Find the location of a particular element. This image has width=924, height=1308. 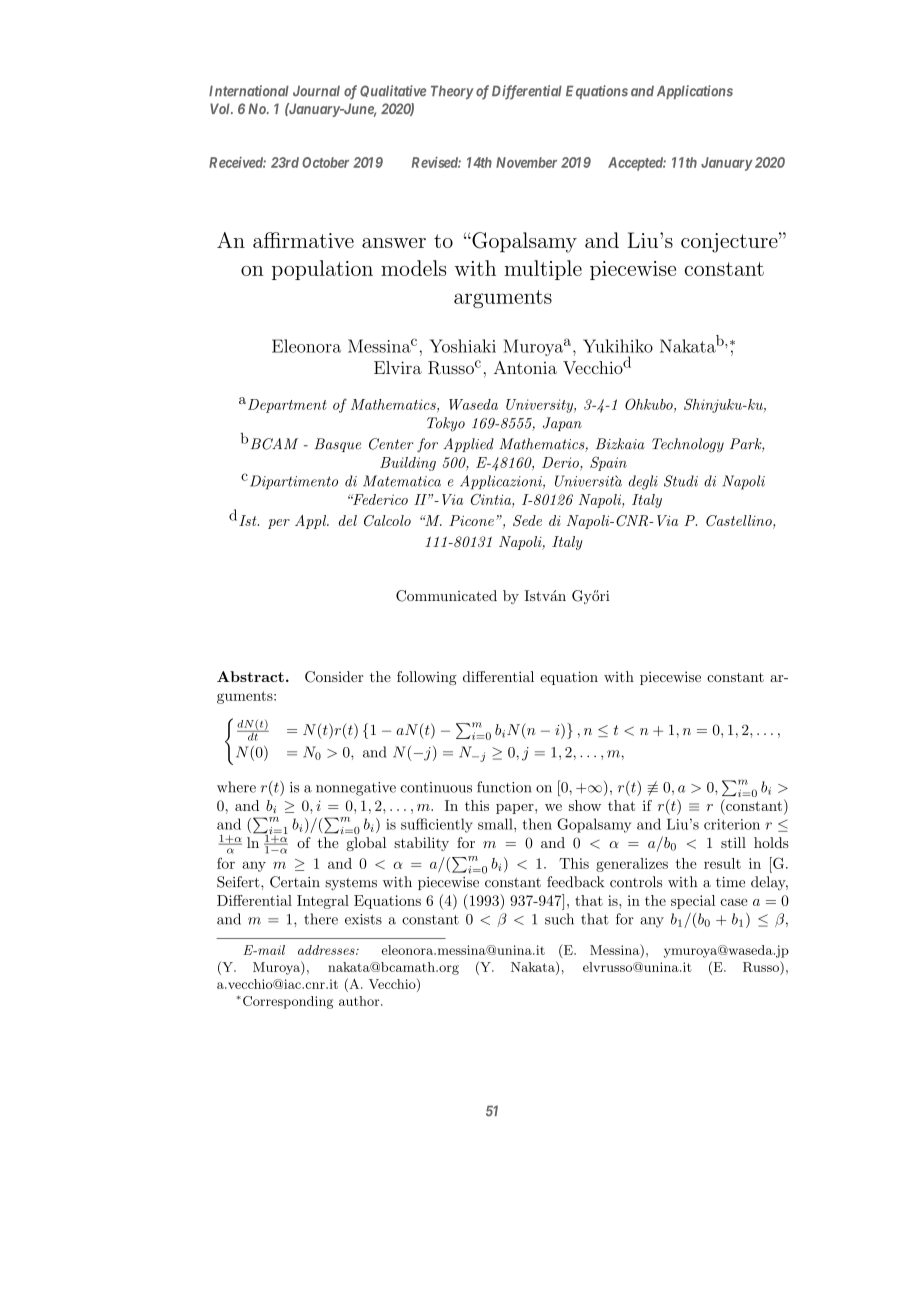

November is located at coordinates (526, 162).
